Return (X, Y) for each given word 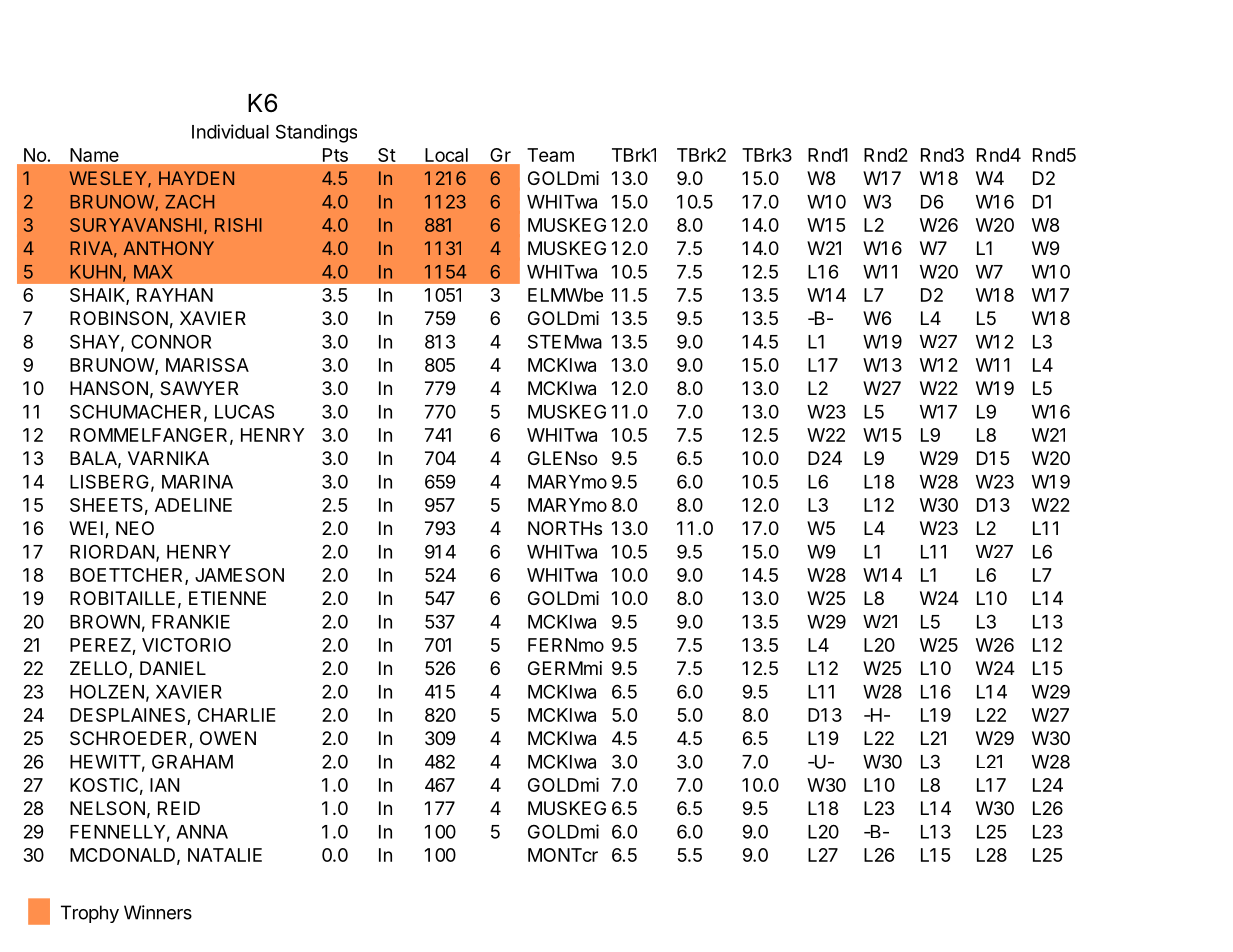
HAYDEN (196, 178)
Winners (158, 912)
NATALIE (225, 855)
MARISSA (207, 365)
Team (550, 155)
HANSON (109, 388)
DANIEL (173, 668)
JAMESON (239, 575)
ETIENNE (227, 598)
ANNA (202, 832)
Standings (316, 133)
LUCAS (244, 411)
